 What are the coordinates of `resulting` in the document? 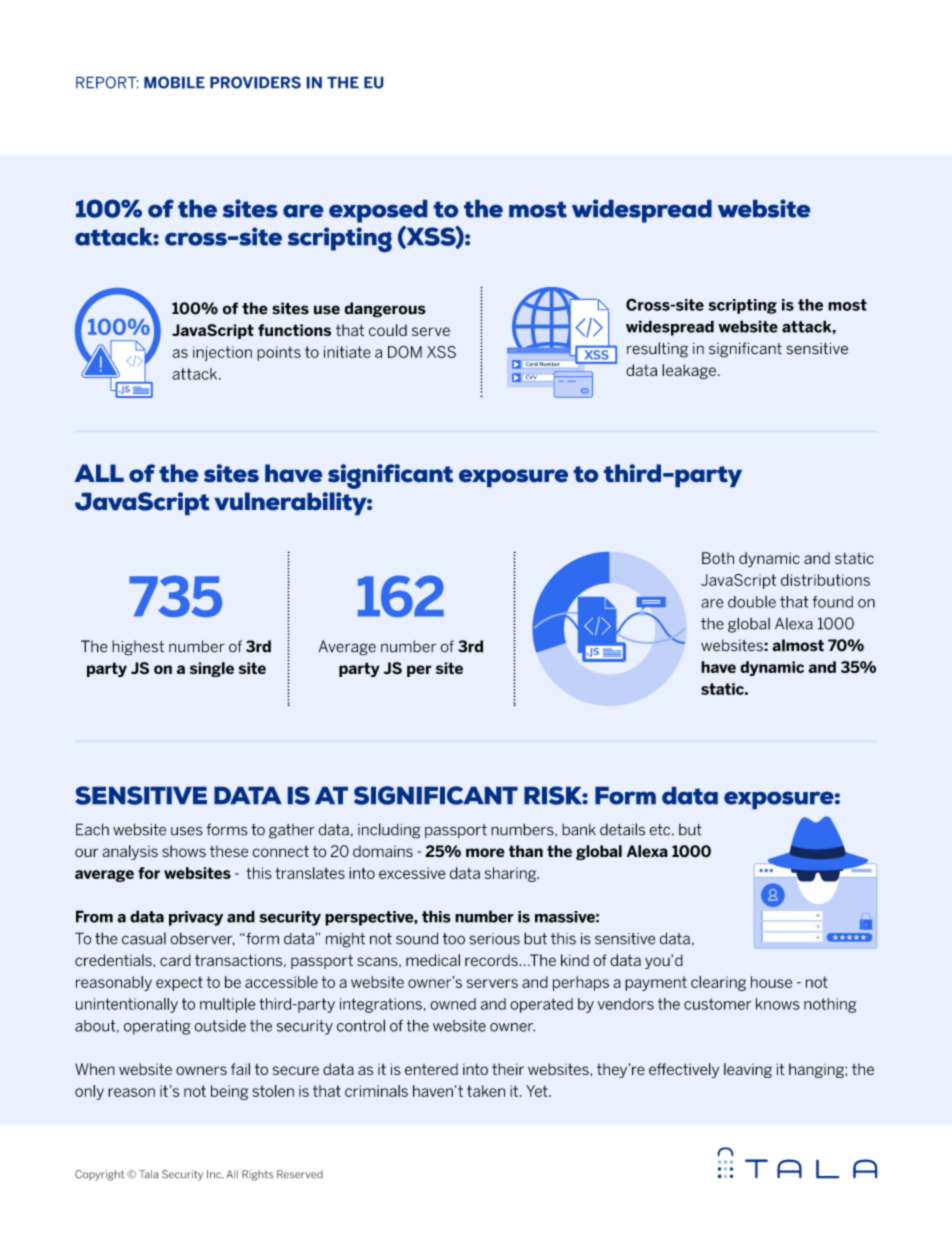 It's located at (657, 350).
